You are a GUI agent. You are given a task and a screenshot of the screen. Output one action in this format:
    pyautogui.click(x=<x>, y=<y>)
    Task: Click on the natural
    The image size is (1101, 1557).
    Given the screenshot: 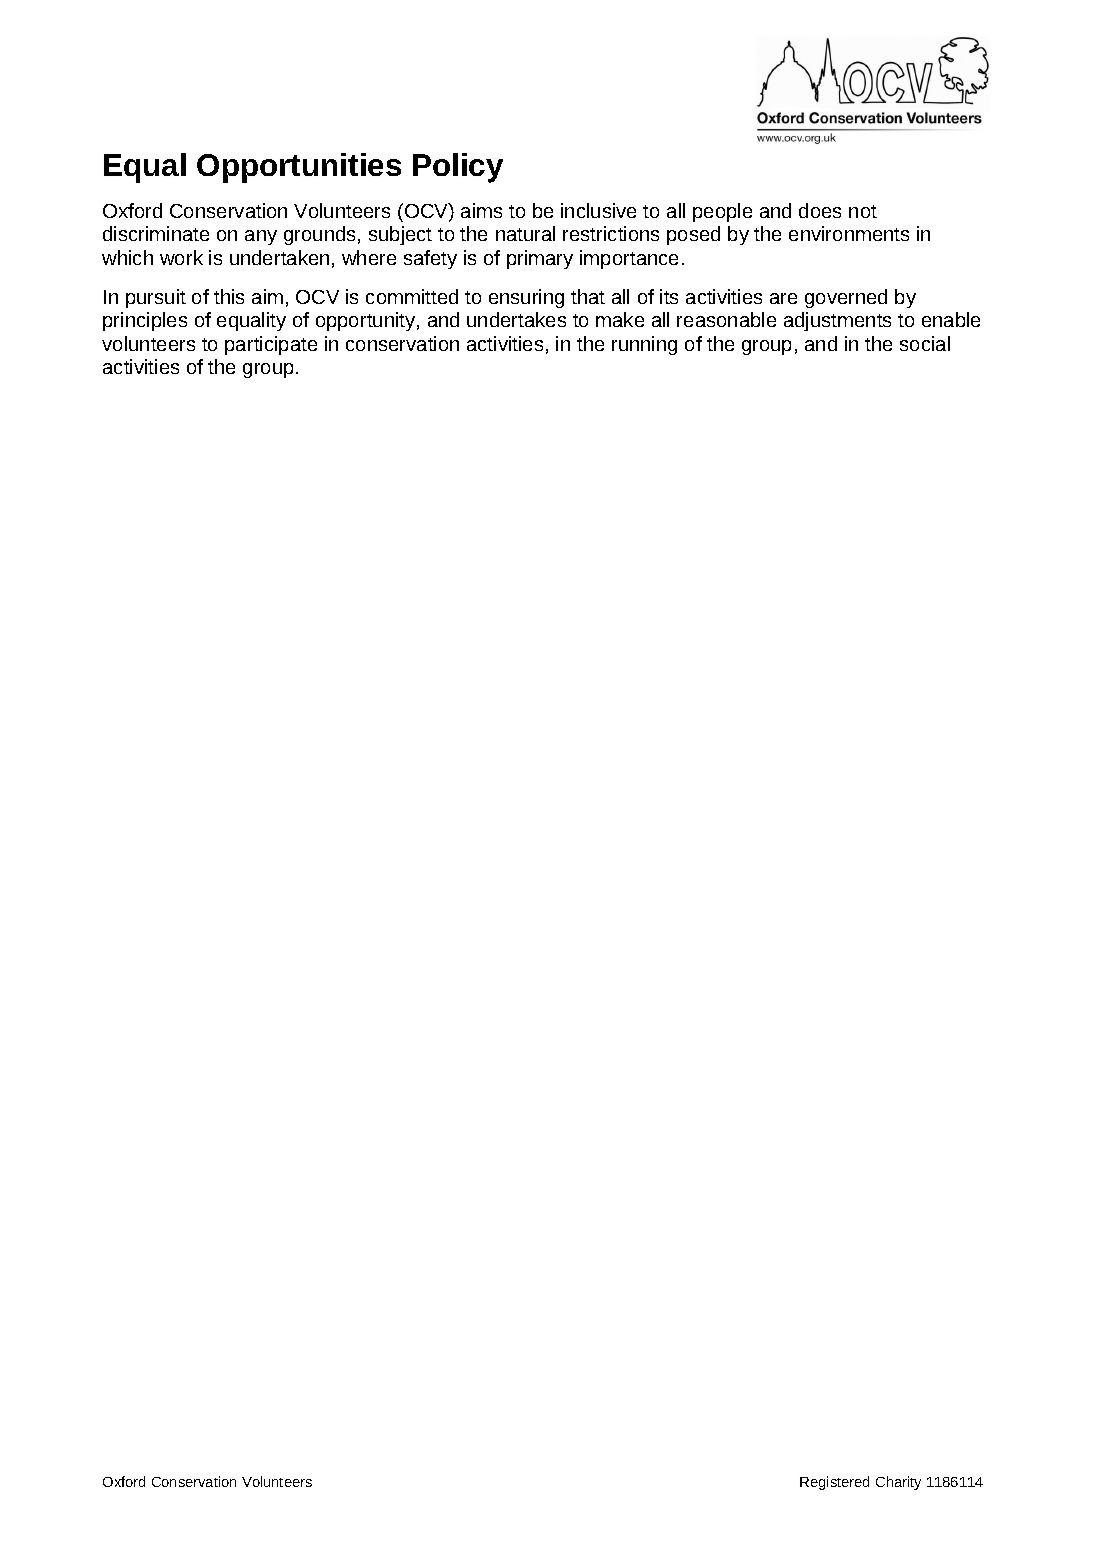 What is the action you would take?
    pyautogui.click(x=525, y=233)
